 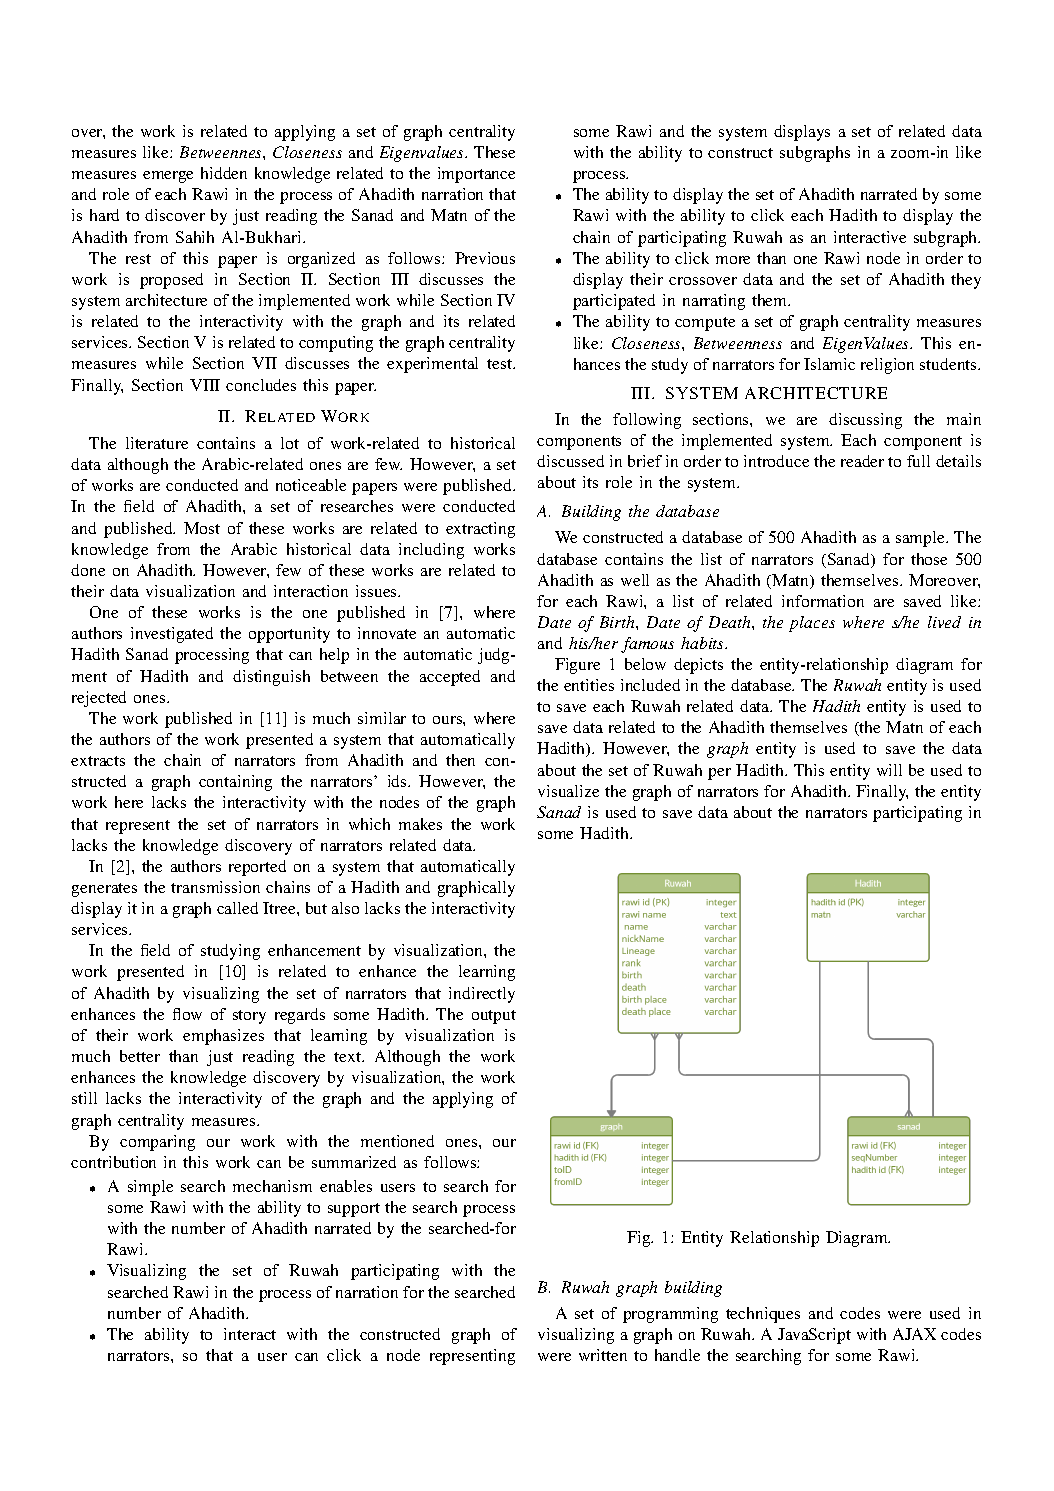 What do you see at coordinates (235, 783) in the document?
I see `containing` at bounding box center [235, 783].
